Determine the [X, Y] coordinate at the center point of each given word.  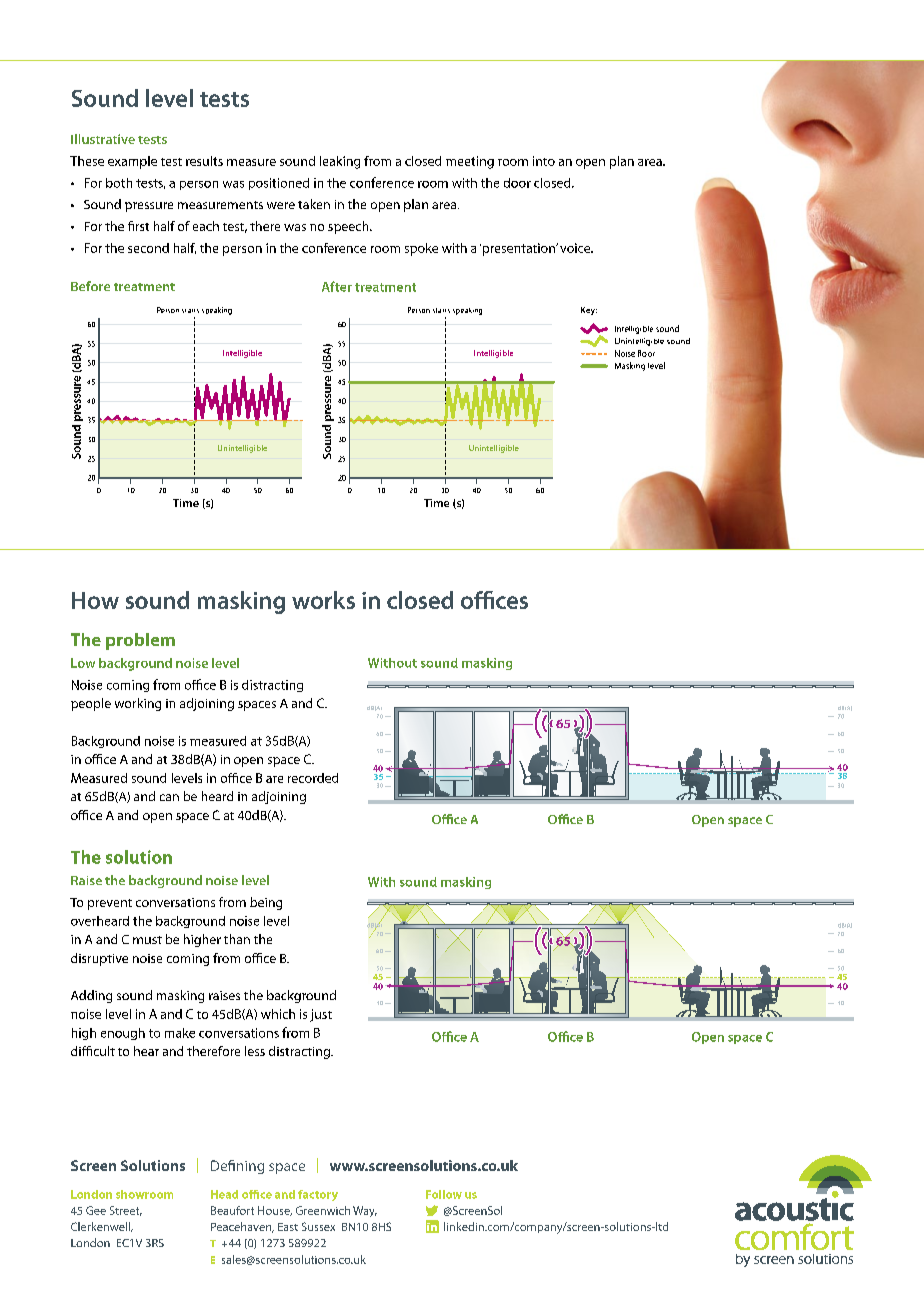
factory [318, 1195]
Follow [444, 1194]
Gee [96, 1210]
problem [140, 641]
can [169, 797]
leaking [340, 162]
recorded [313, 778]
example [132, 162]
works [323, 600]
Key [589, 311]
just [321, 1015]
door [517, 183]
